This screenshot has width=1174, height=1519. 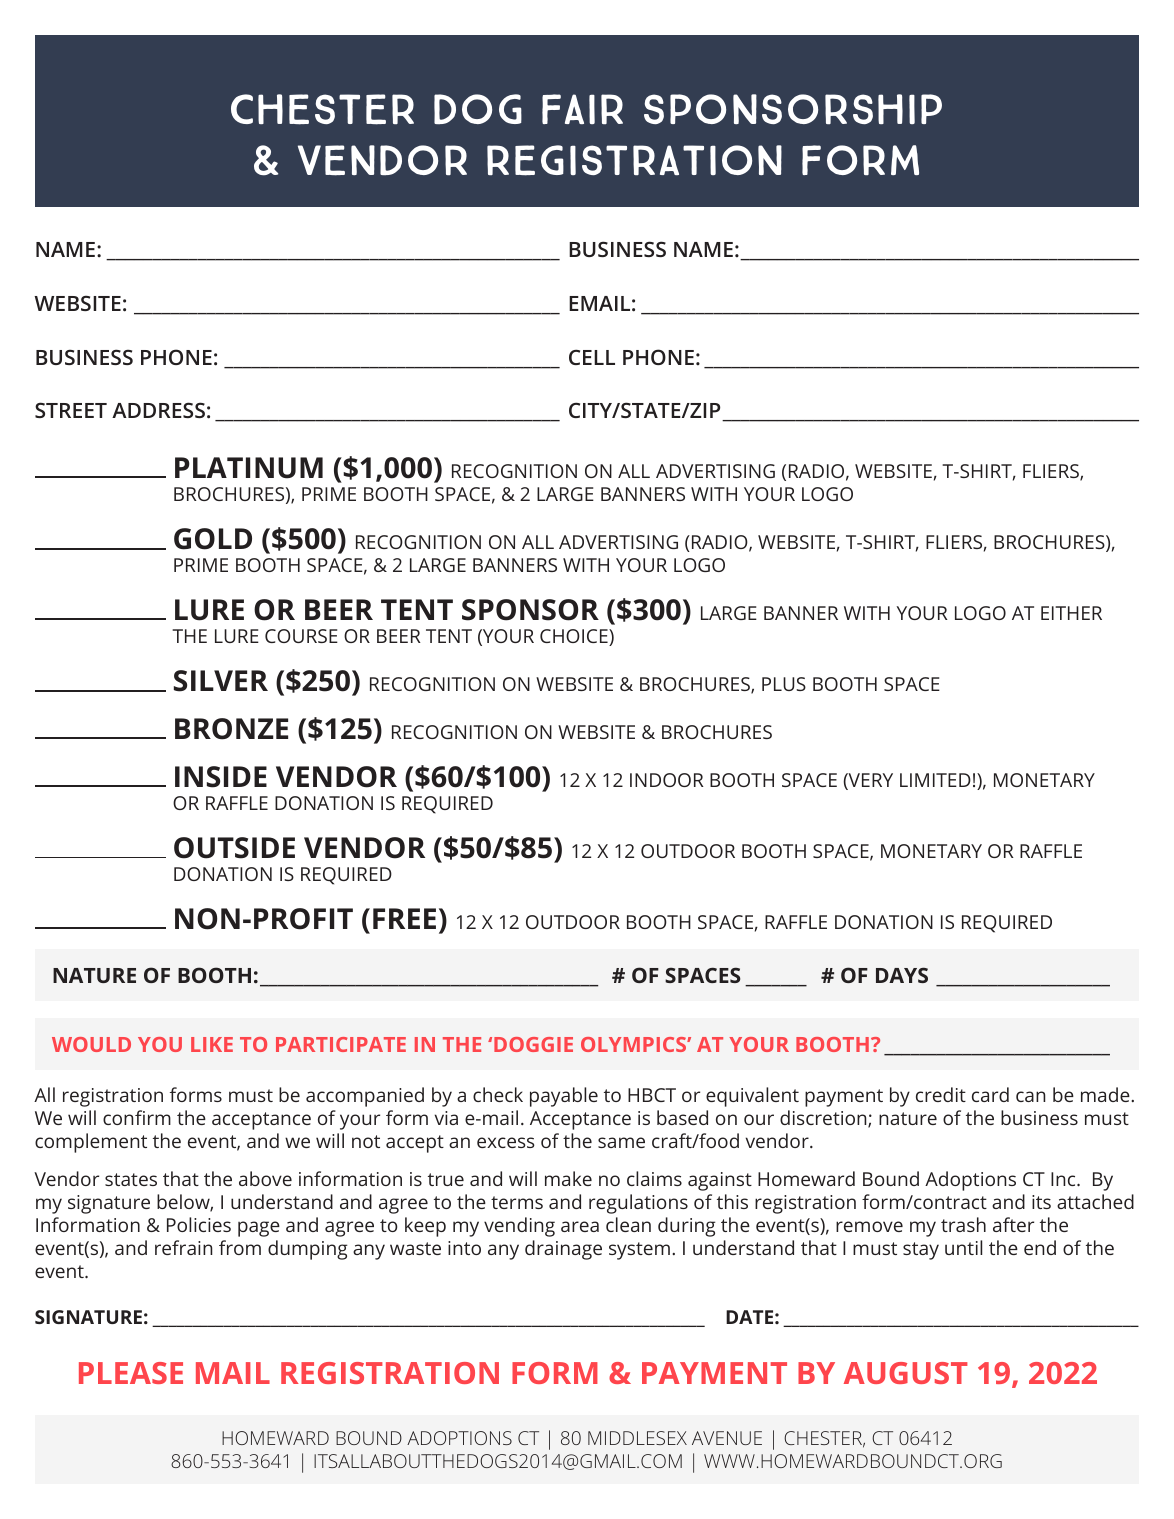 I want to click on INDOOR, so click(x=667, y=780).
